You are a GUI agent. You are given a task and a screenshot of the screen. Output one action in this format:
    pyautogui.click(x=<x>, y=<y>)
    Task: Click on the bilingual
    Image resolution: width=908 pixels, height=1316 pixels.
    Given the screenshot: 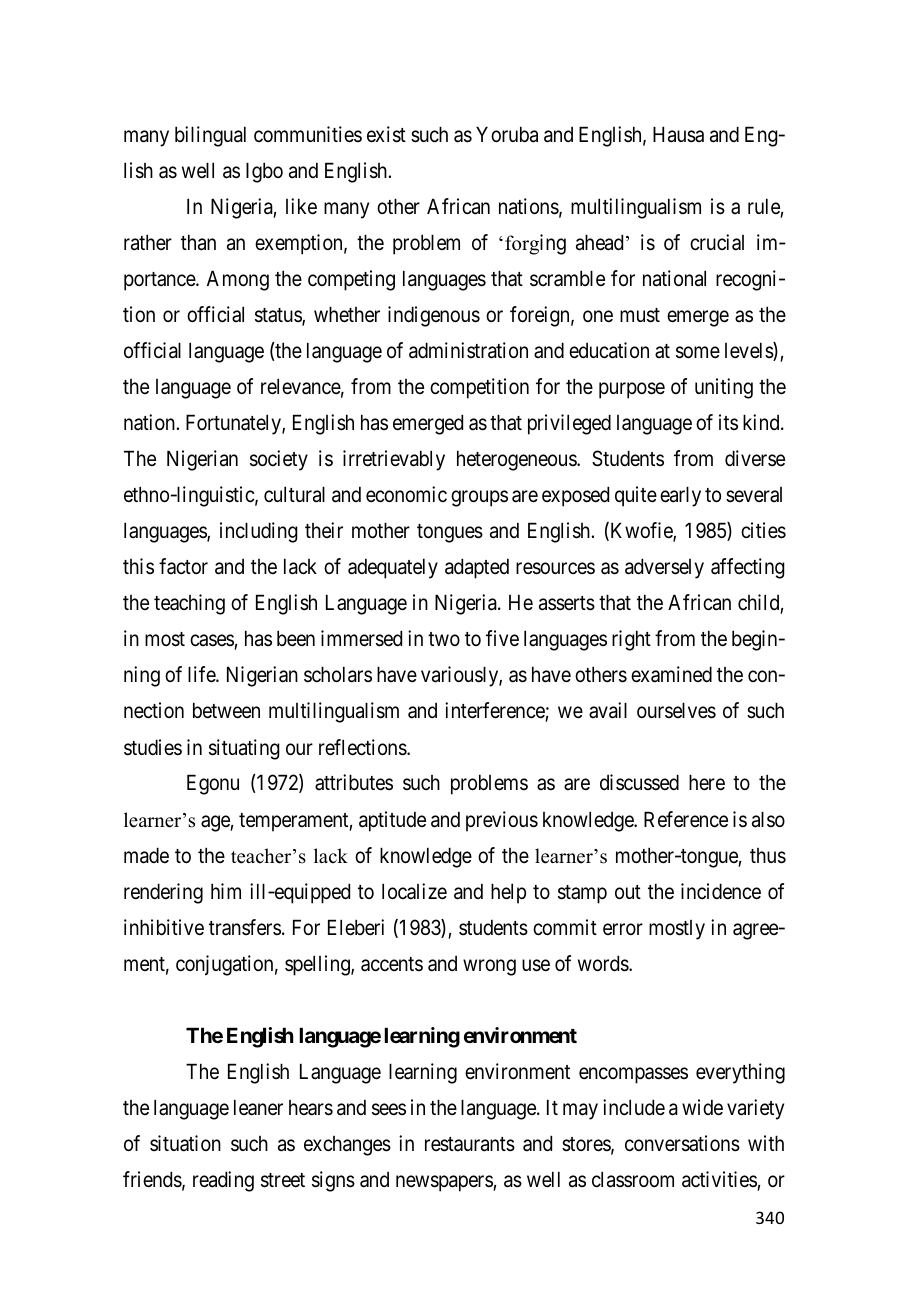 What is the action you would take?
    pyautogui.click(x=210, y=136)
